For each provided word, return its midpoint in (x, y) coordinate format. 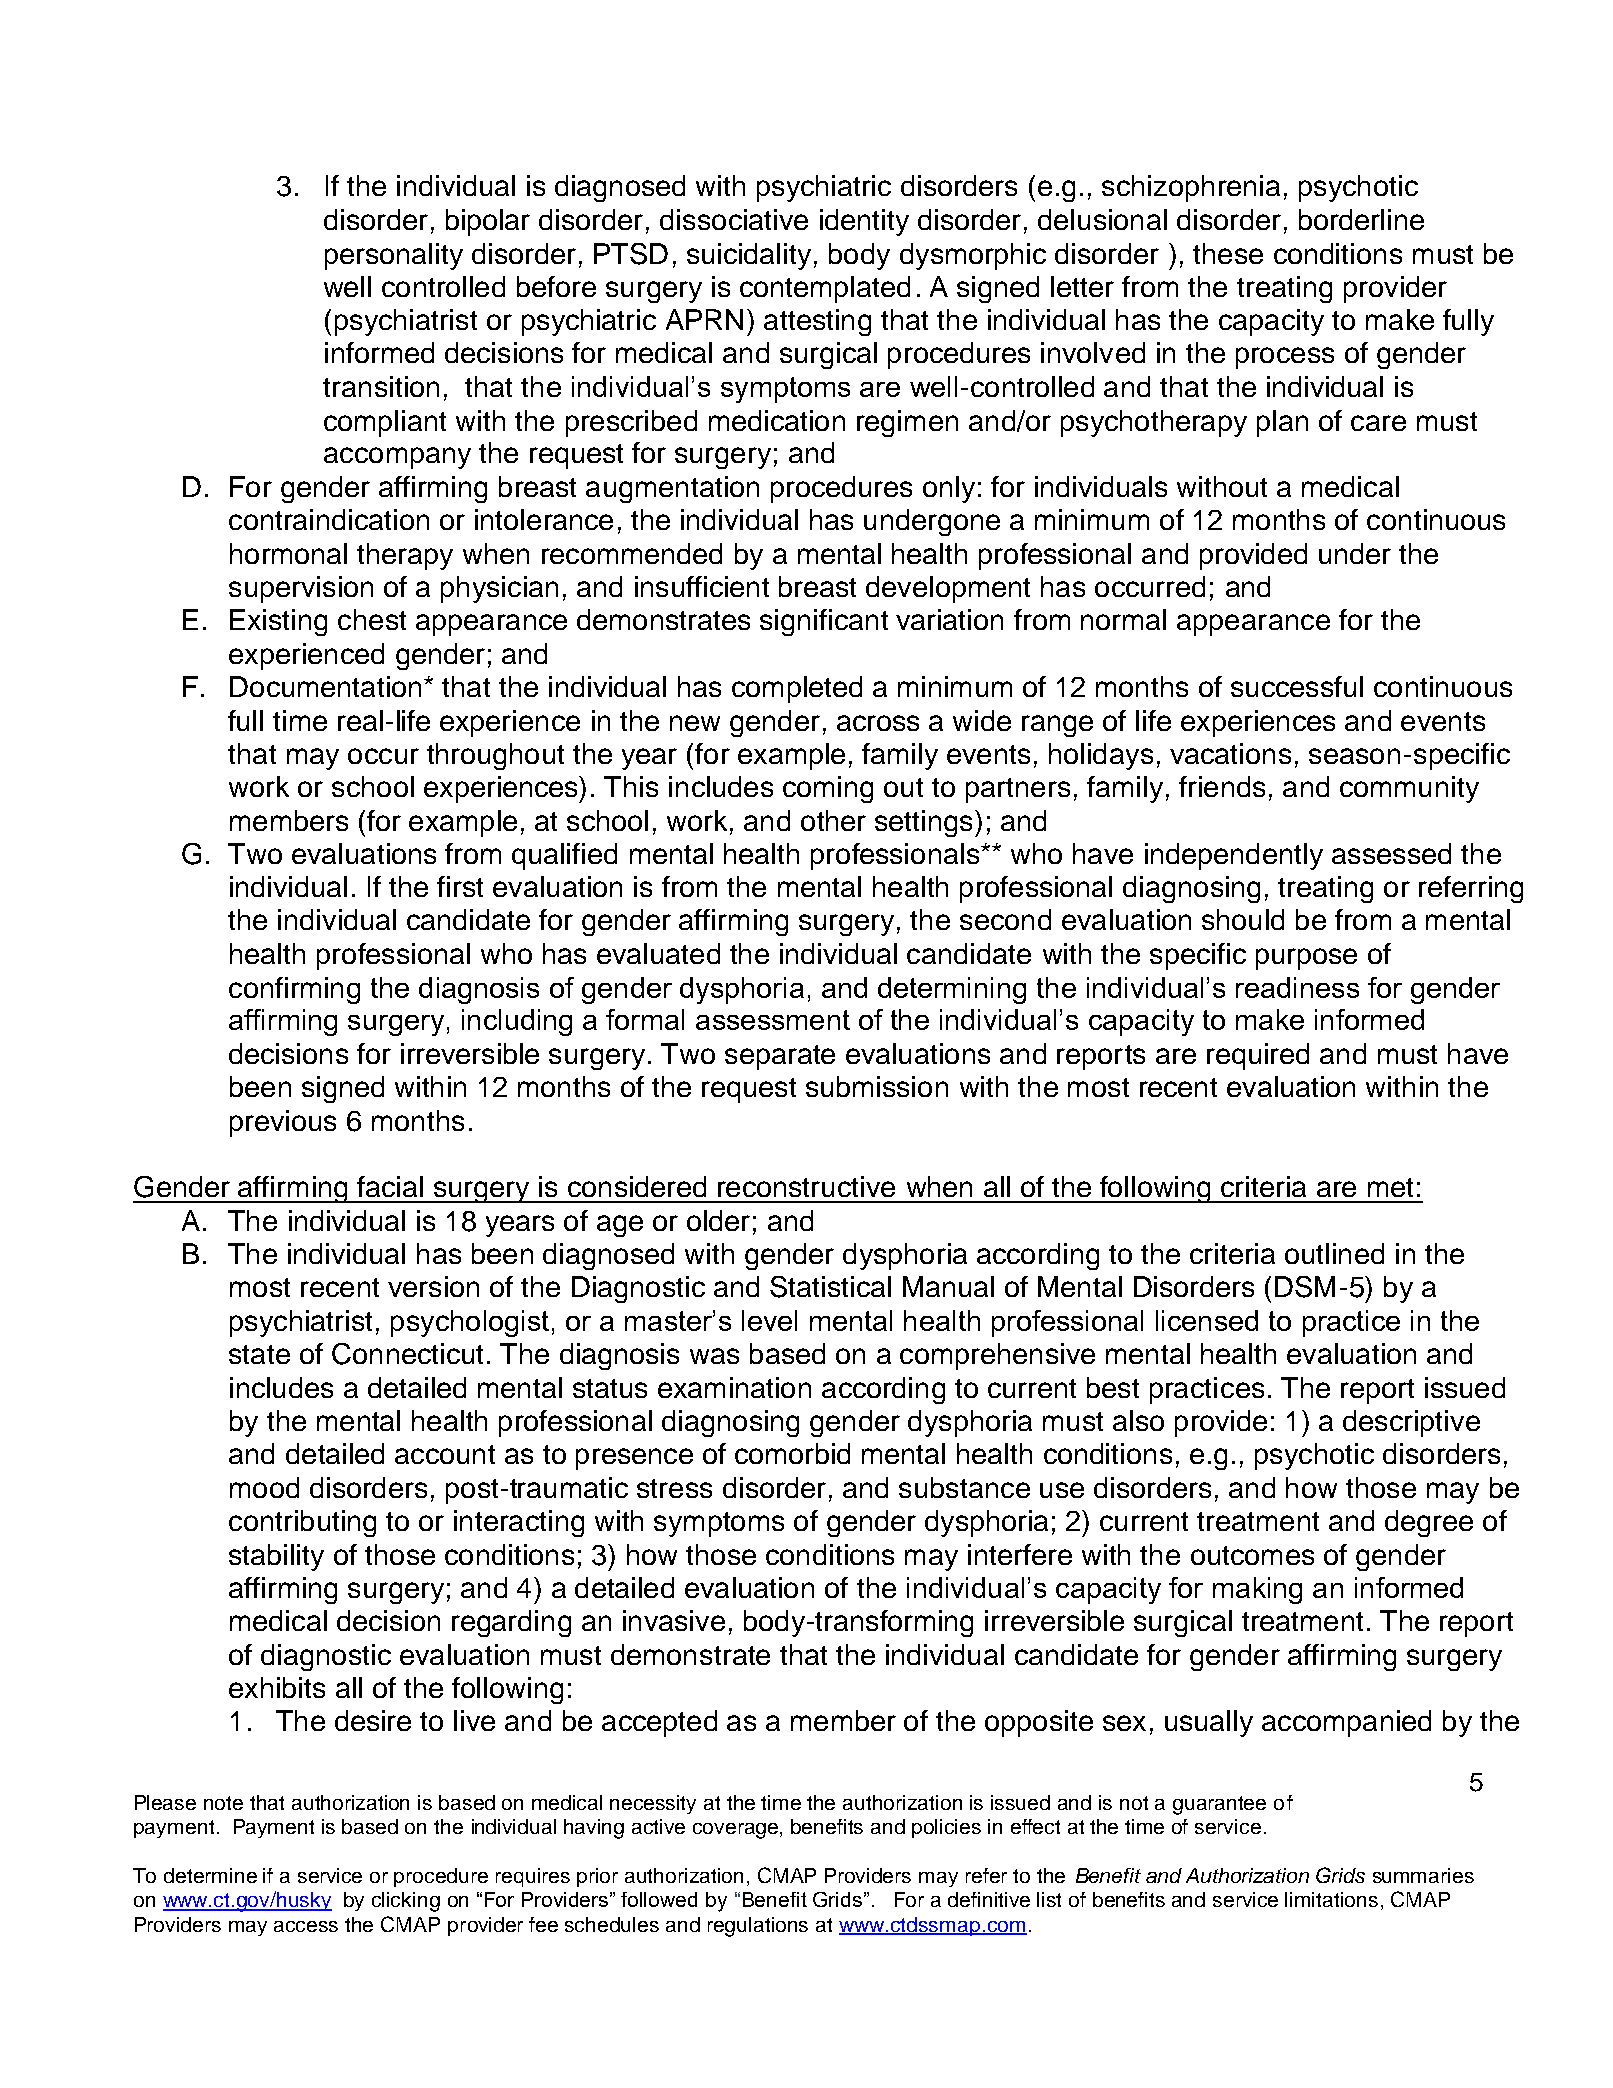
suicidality (749, 256)
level (769, 1320)
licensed (1207, 1320)
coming (828, 789)
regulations (758, 1927)
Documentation (325, 686)
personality (394, 256)
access (306, 1926)
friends (1222, 786)
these (1228, 253)
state (259, 1354)
